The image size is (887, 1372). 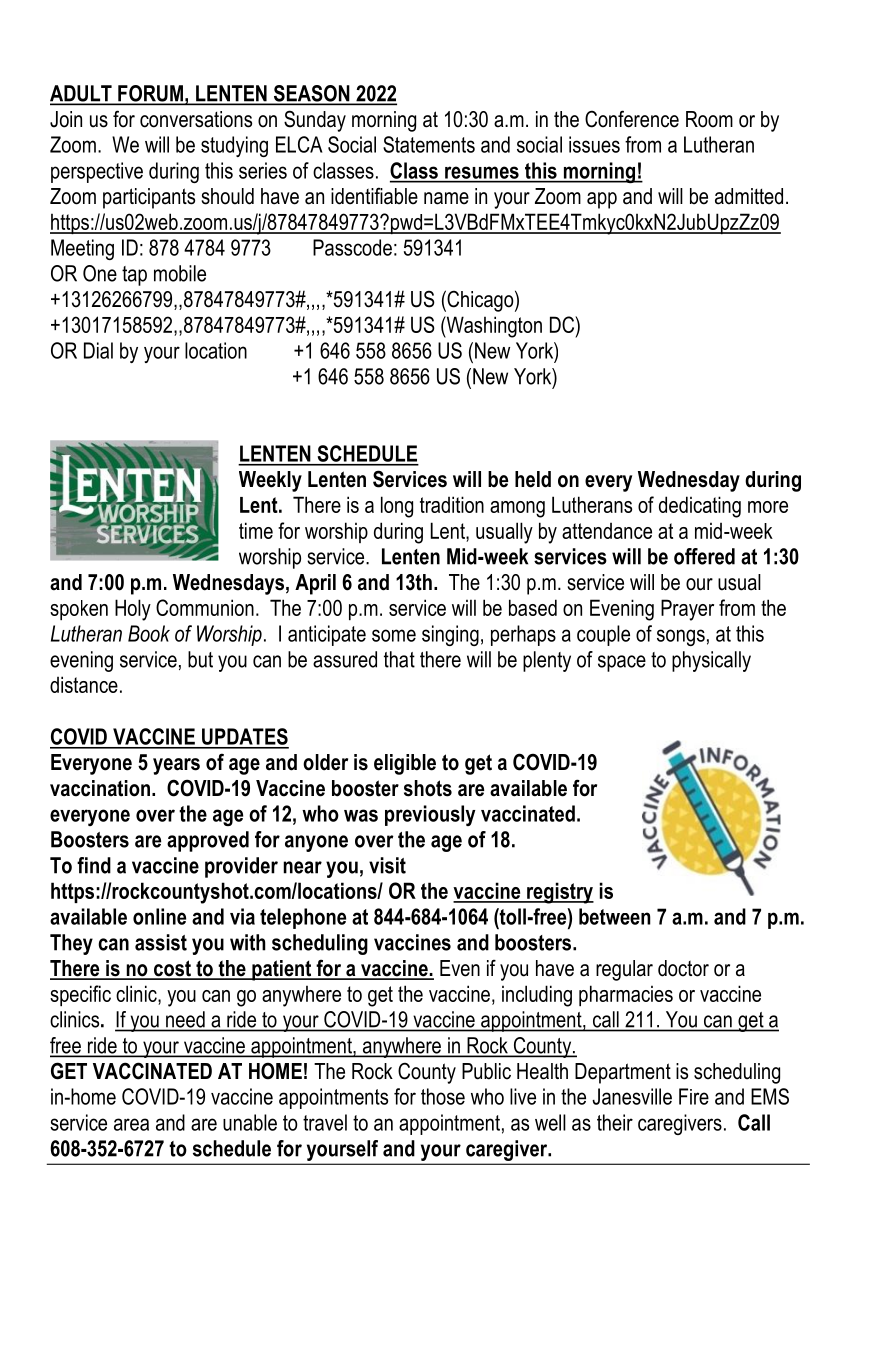 I want to click on Holy, so click(x=133, y=610).
